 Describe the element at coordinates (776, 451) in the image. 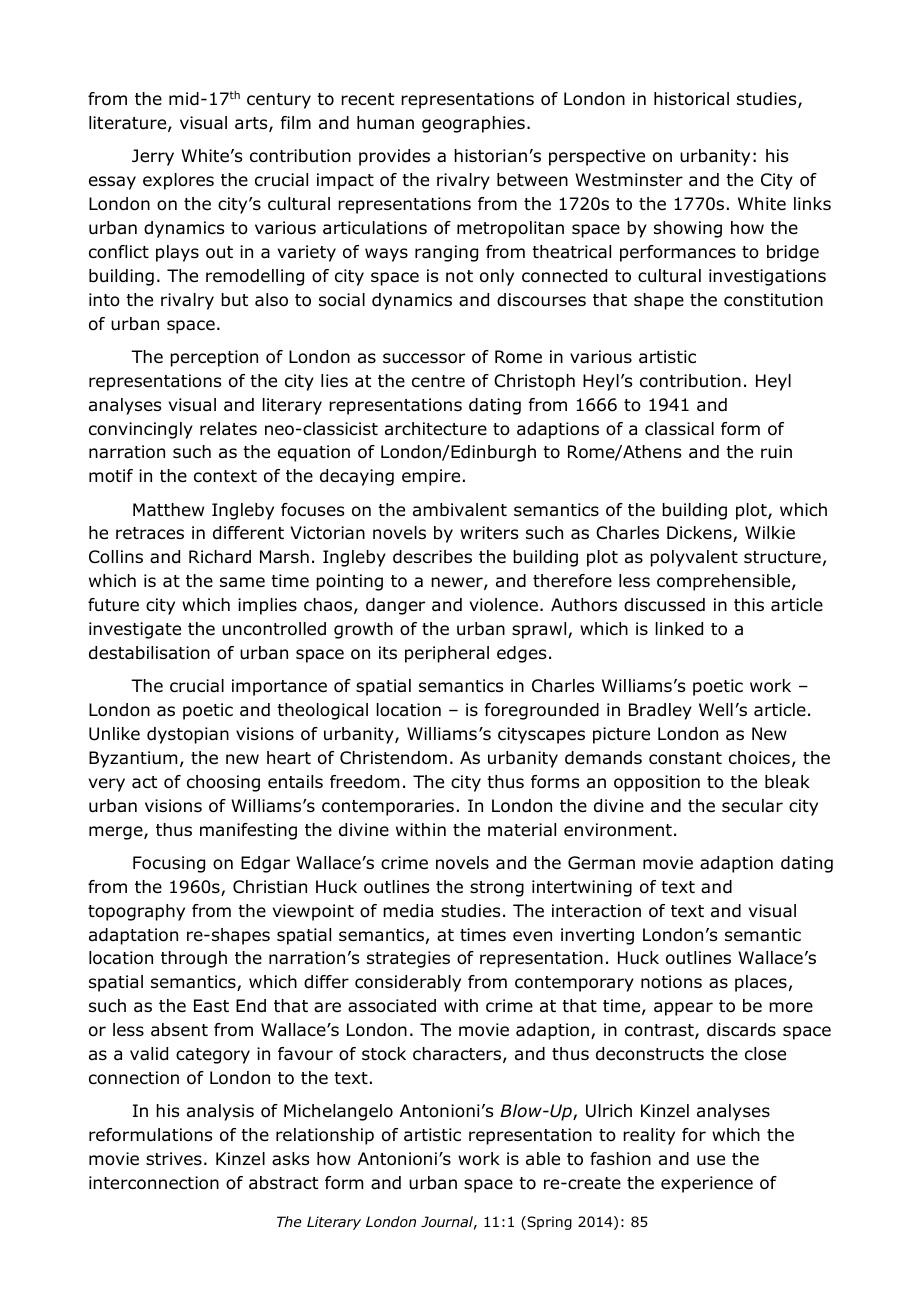

I see `ruin` at that location.
